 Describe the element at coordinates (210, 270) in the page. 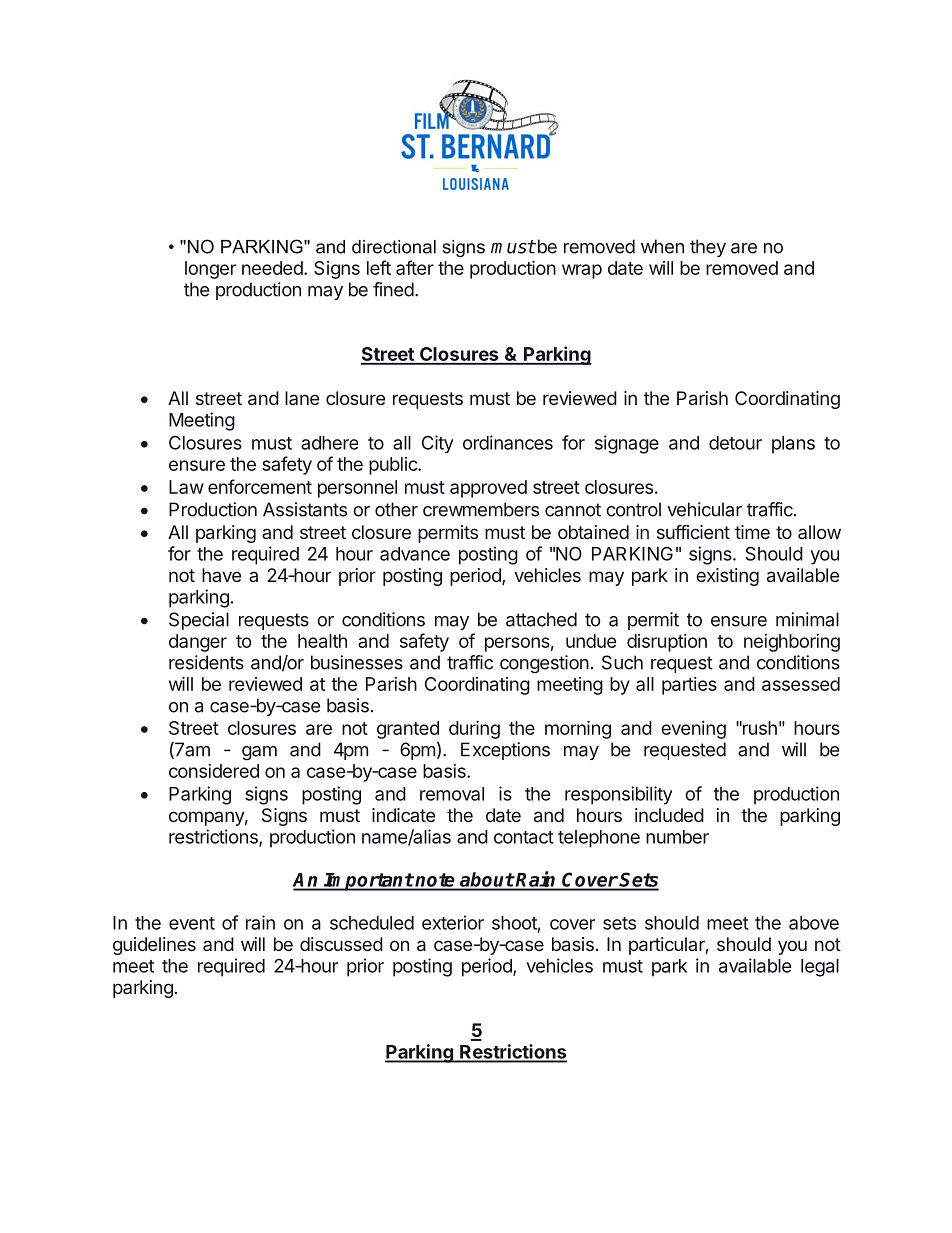

I see `longer` at that location.
